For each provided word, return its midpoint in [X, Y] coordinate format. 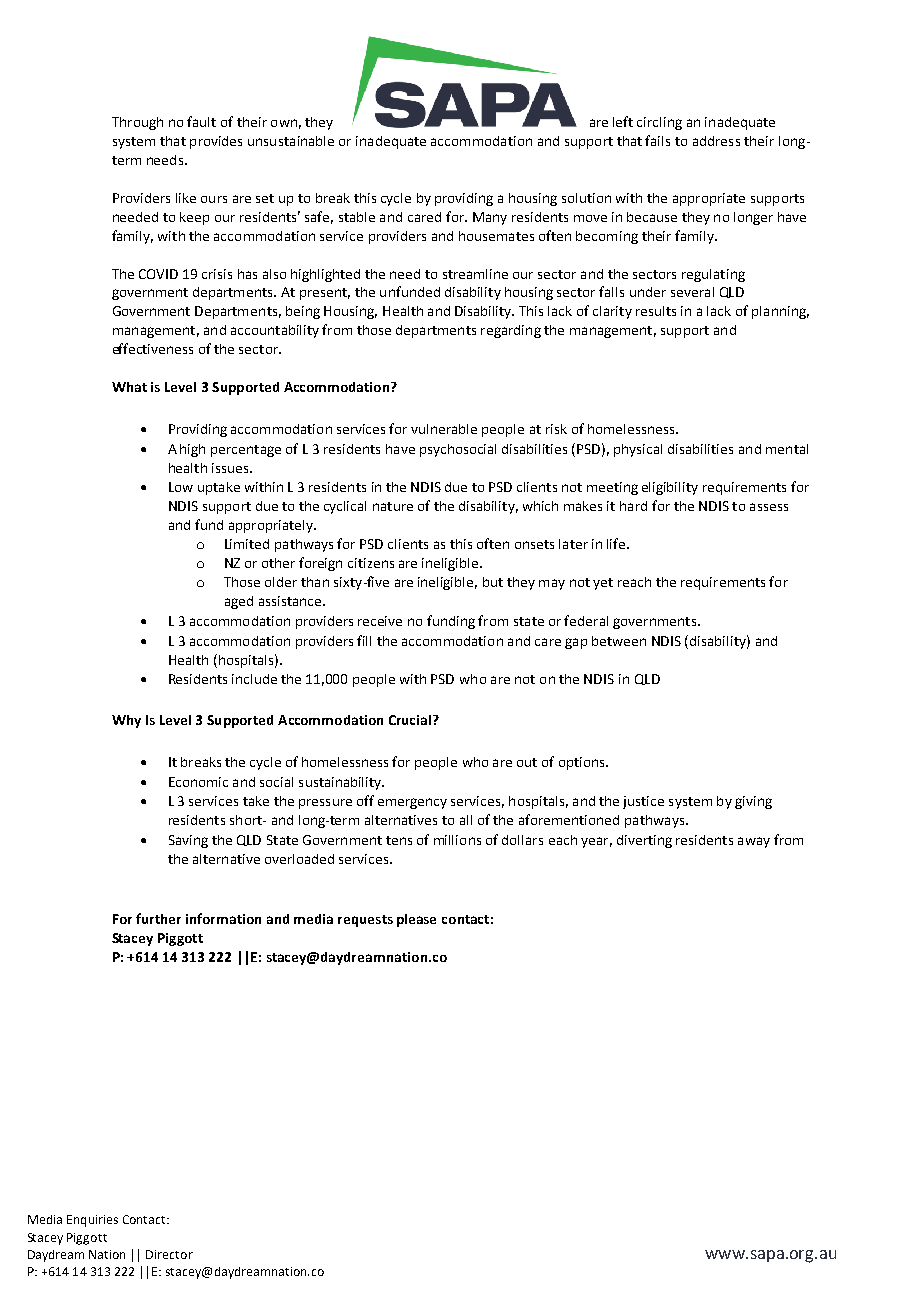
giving [753, 802]
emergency [412, 803]
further [158, 918]
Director [169, 1254]
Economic [198, 782]
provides [216, 142]
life [617, 543]
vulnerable [444, 429]
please [416, 920]
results [656, 311]
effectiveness [153, 348]
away [754, 842]
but [493, 582]
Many [490, 218]
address [716, 141]
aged [239, 602]
